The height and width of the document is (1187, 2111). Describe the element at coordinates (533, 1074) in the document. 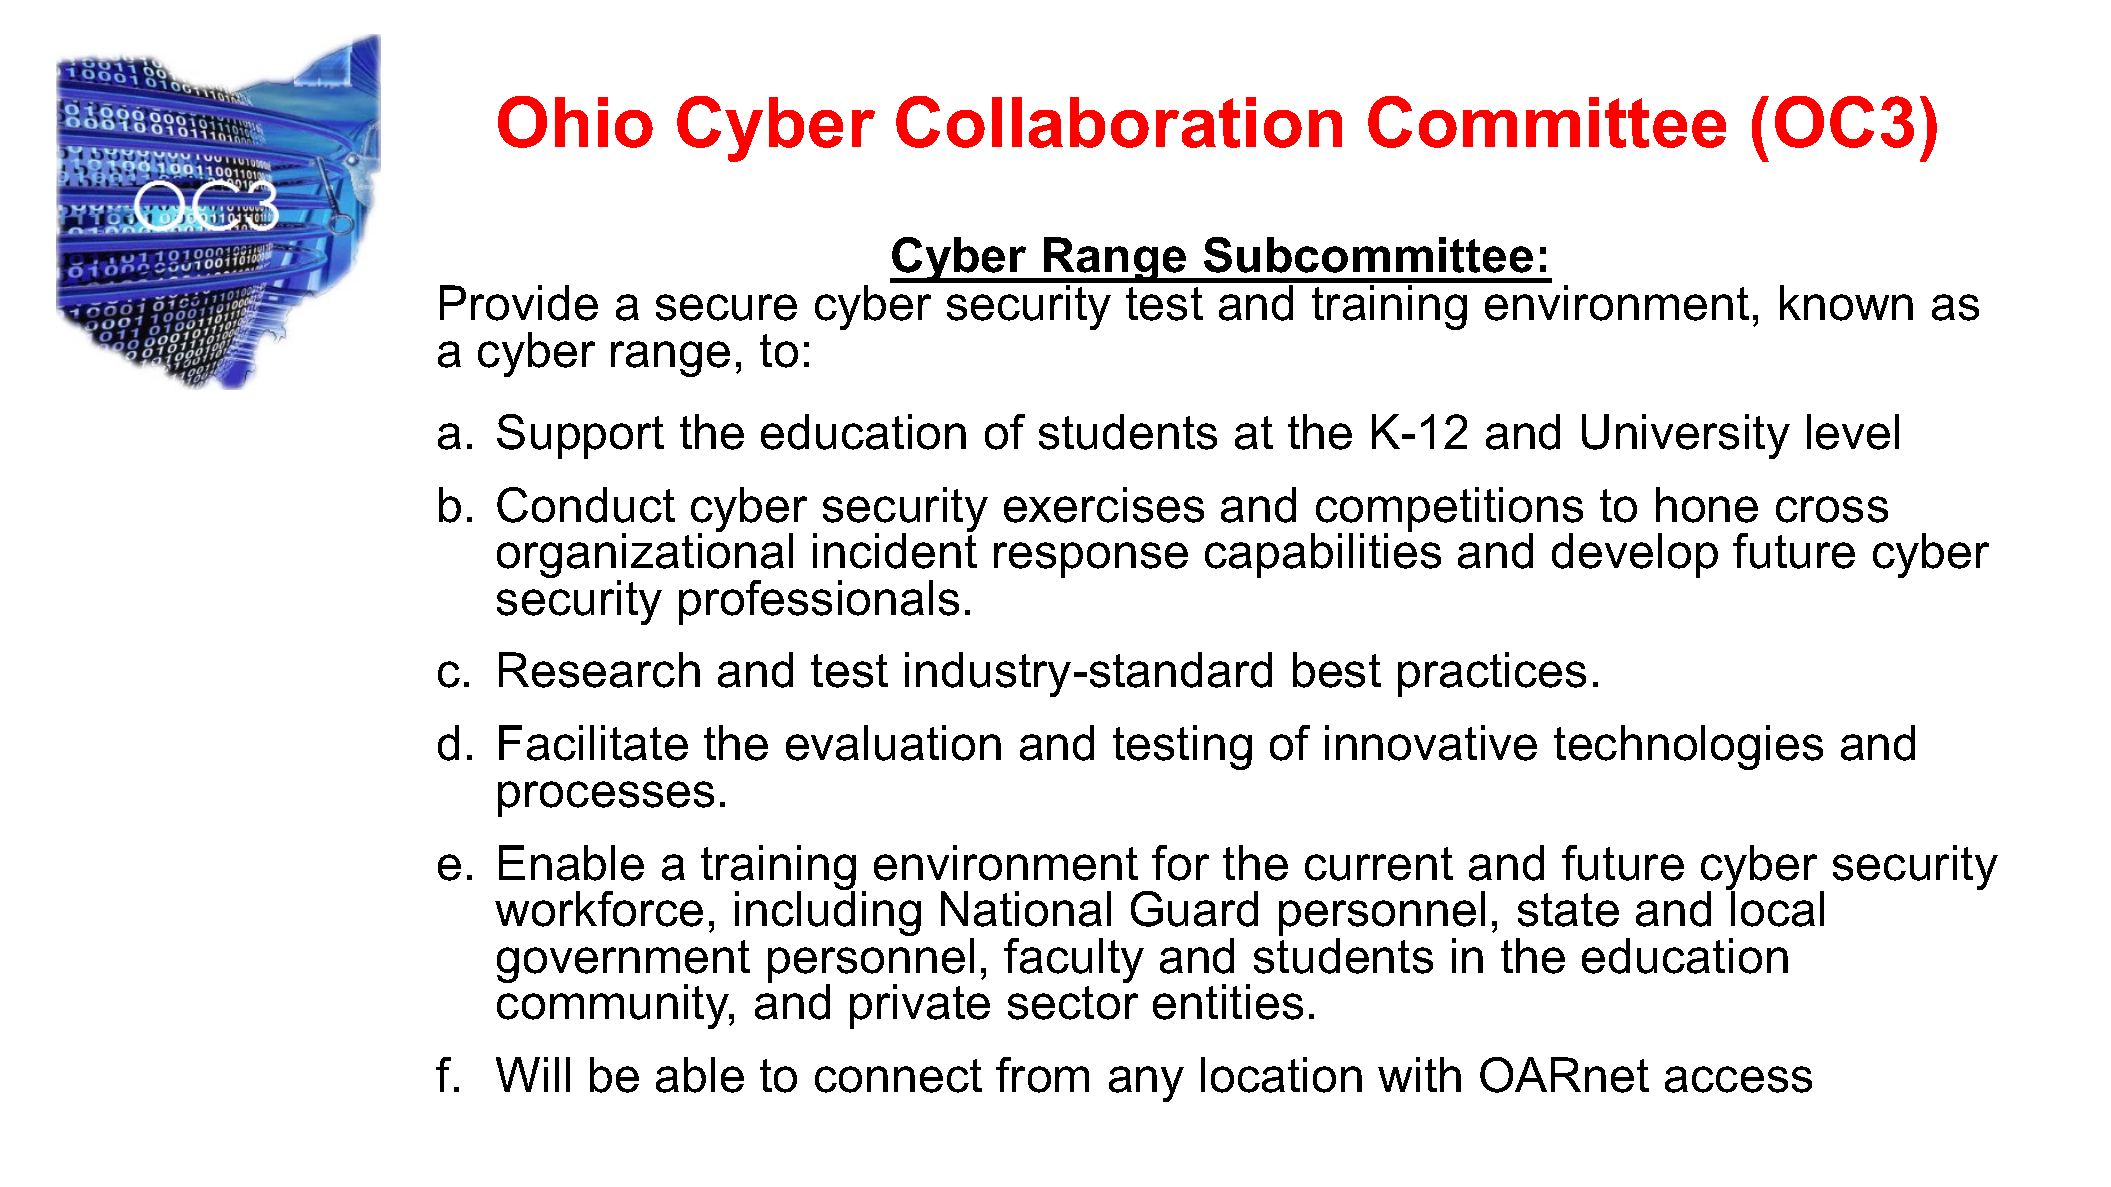

I see `Will` at that location.
